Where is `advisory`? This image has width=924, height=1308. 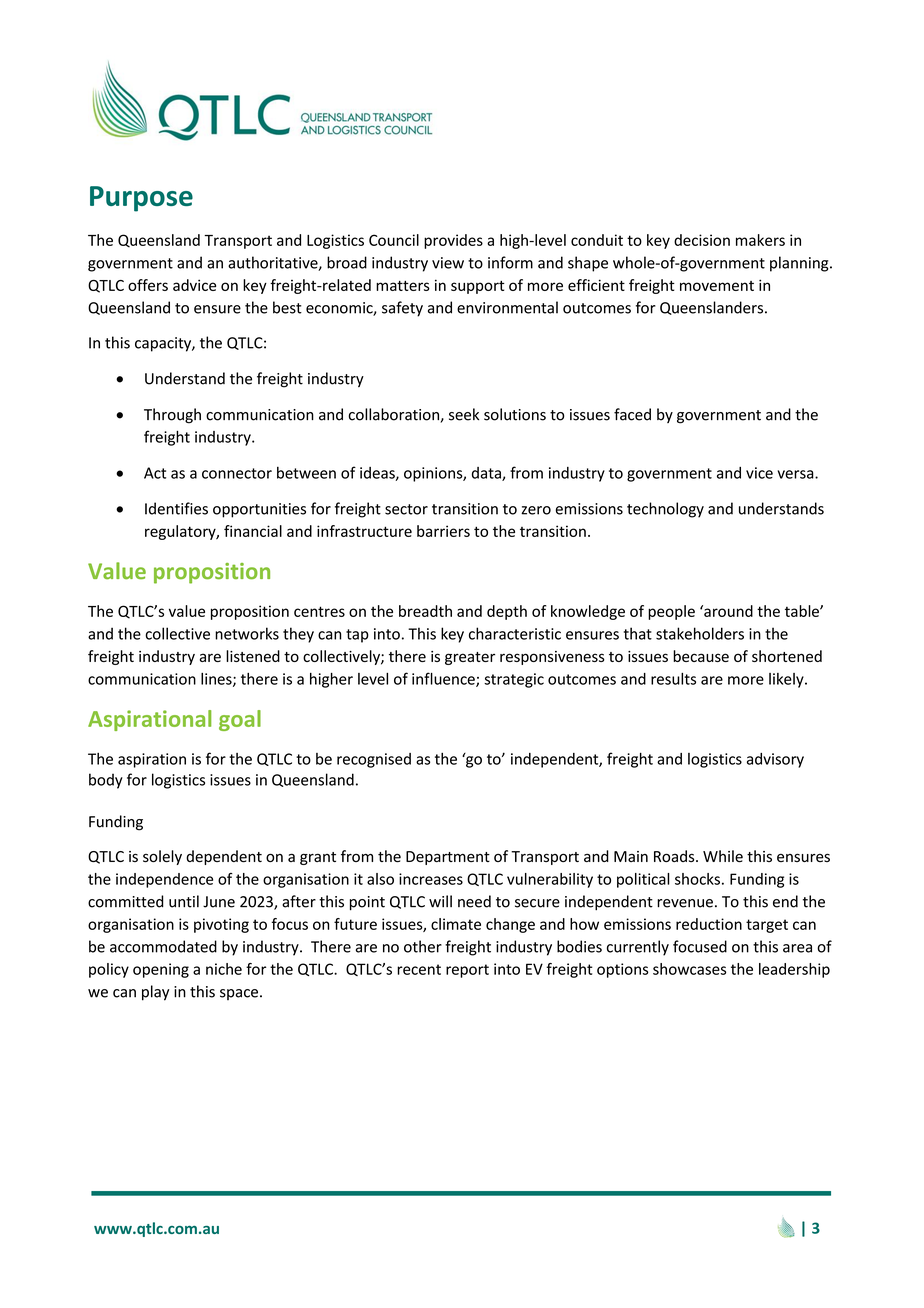 advisory is located at coordinates (775, 760).
